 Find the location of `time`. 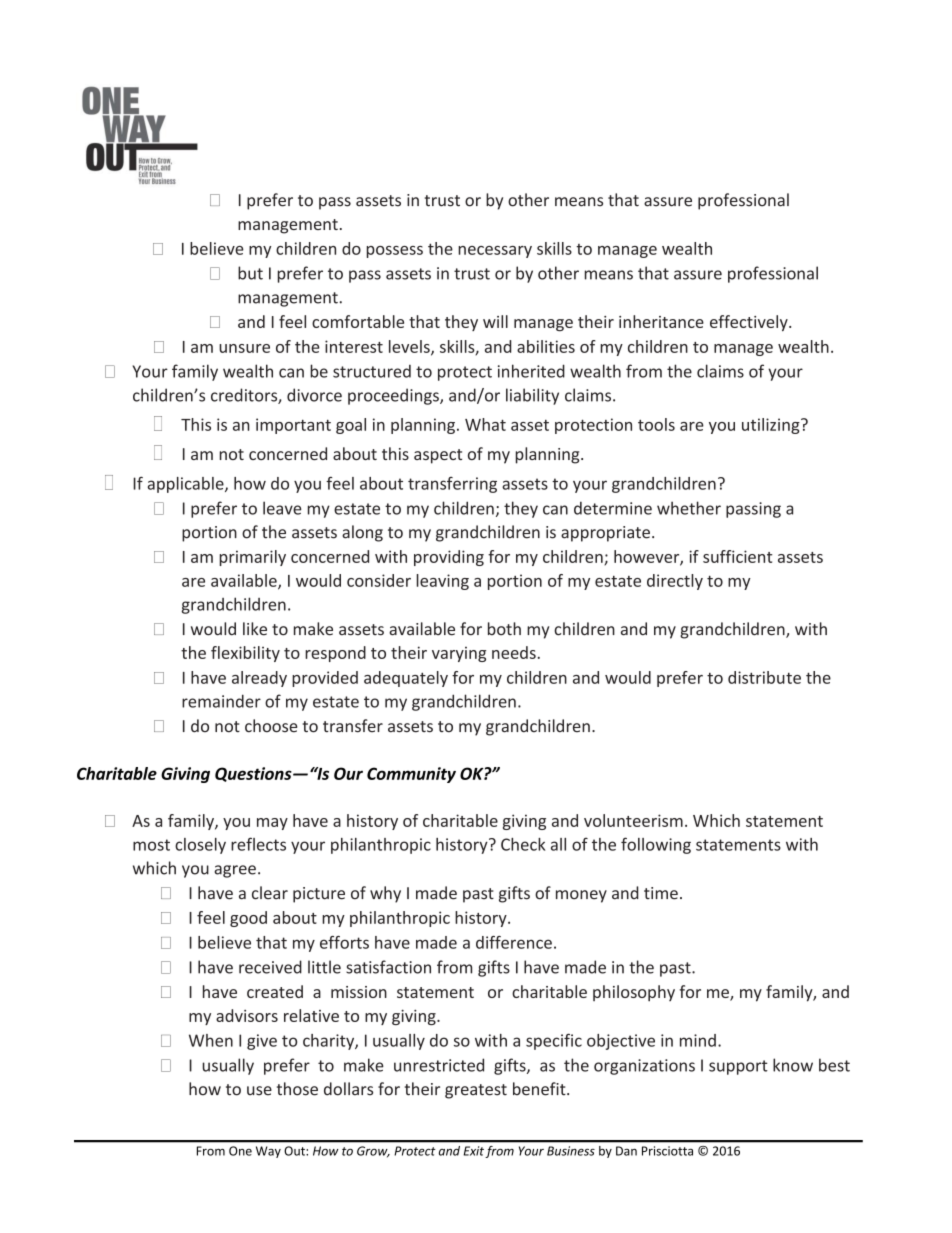

time is located at coordinates (661, 893).
